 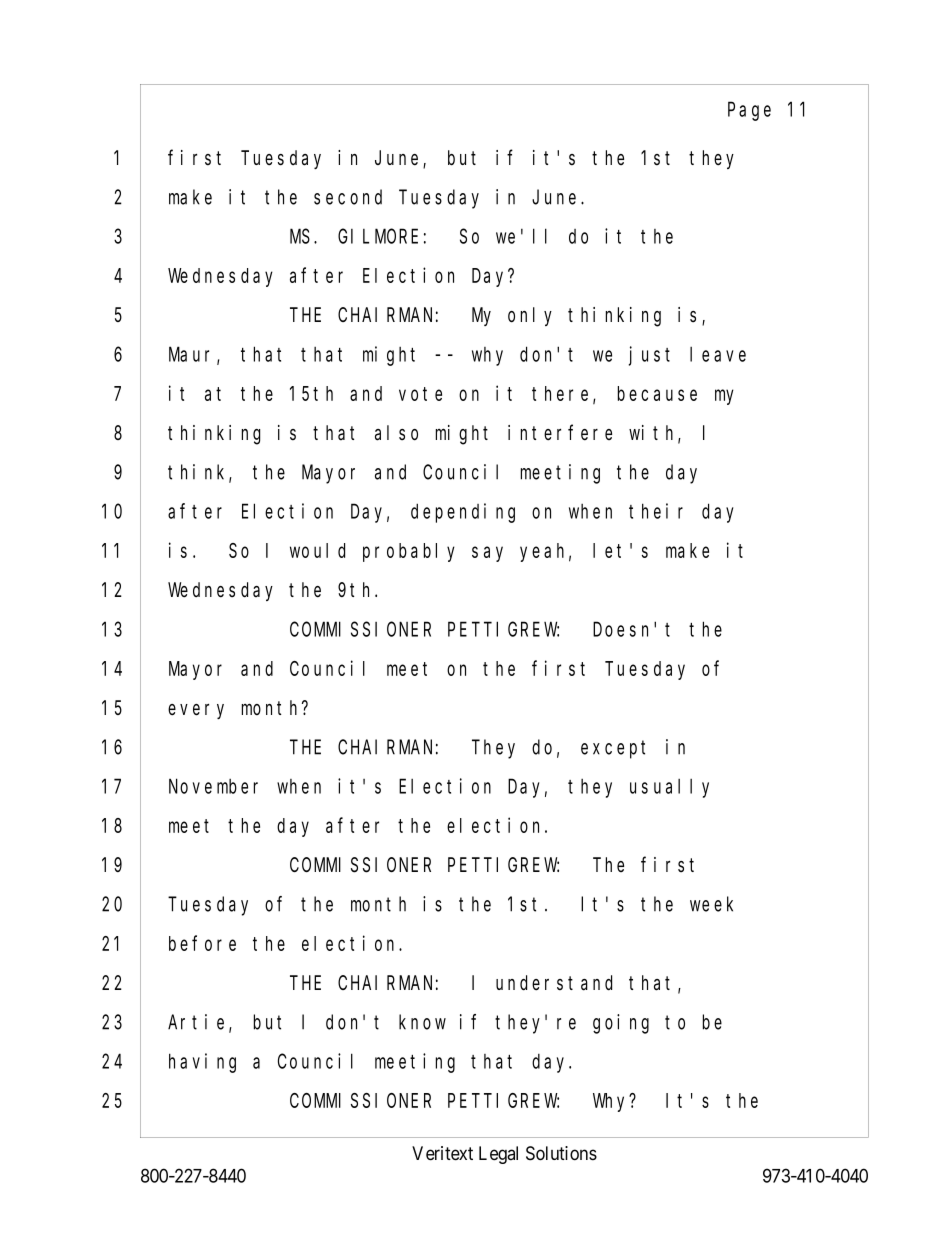 What do you see at coordinates (669, 788) in the document?
I see `usually` at bounding box center [669, 788].
